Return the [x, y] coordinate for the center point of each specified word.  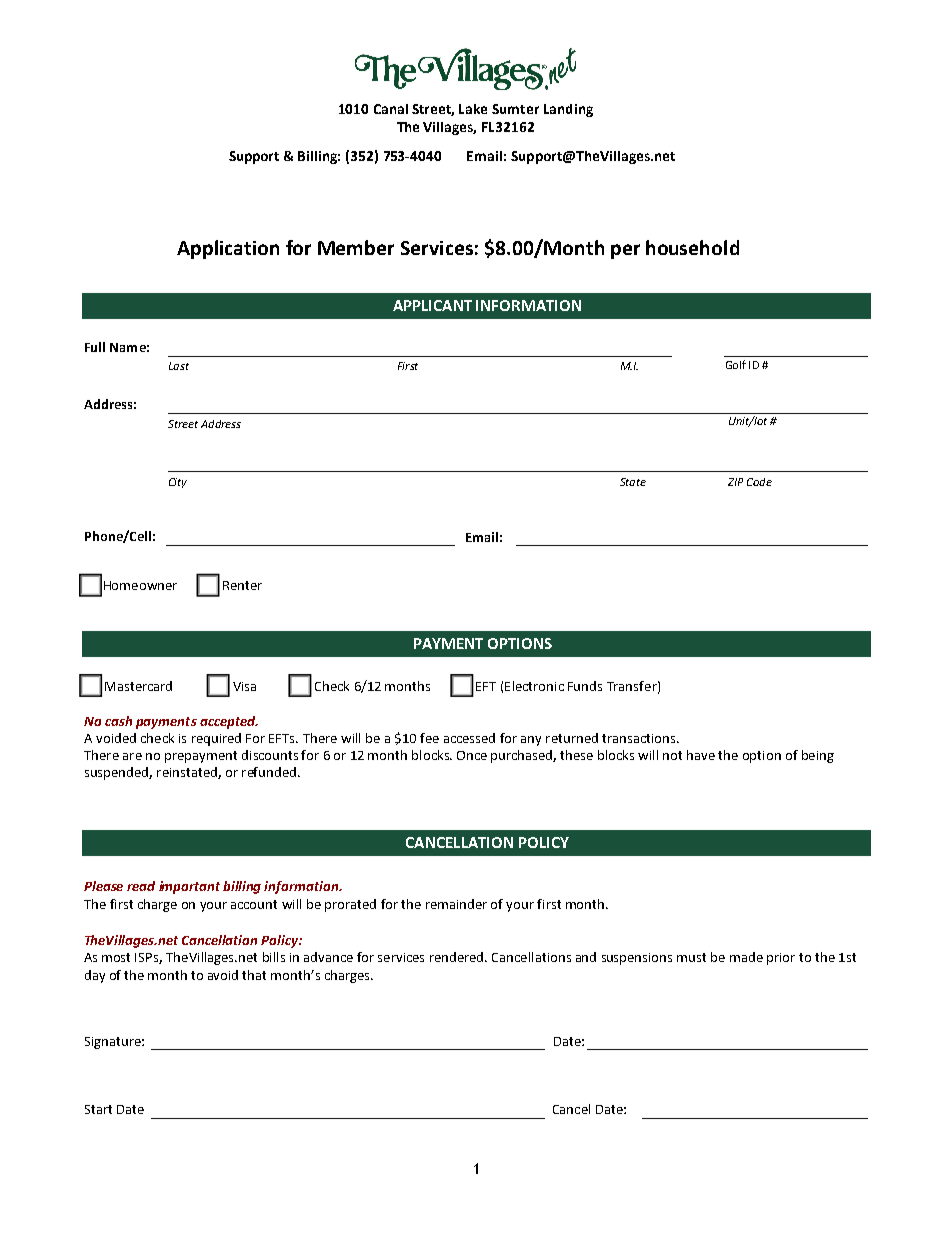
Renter [242, 585]
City [178, 483]
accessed [469, 738]
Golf [736, 364]
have [701, 755]
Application [228, 249]
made [746, 957]
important [189, 887]
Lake [473, 109]
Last [179, 366]
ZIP [735, 482]
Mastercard [138, 686]
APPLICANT [432, 305]
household [692, 247]
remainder [456, 904]
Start [98, 1109]
